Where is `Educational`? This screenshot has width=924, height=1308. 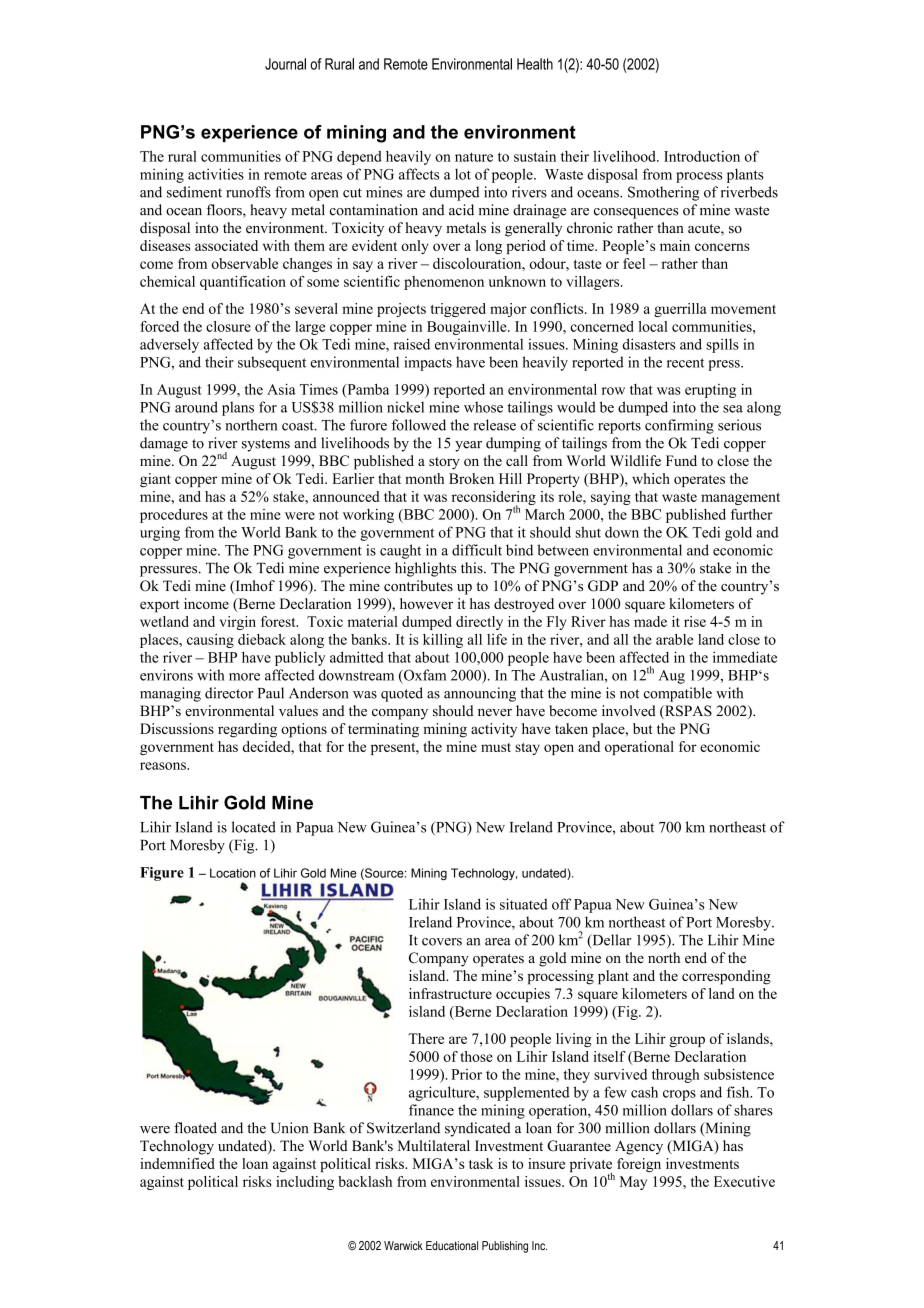
Educational is located at coordinates (452, 1246).
